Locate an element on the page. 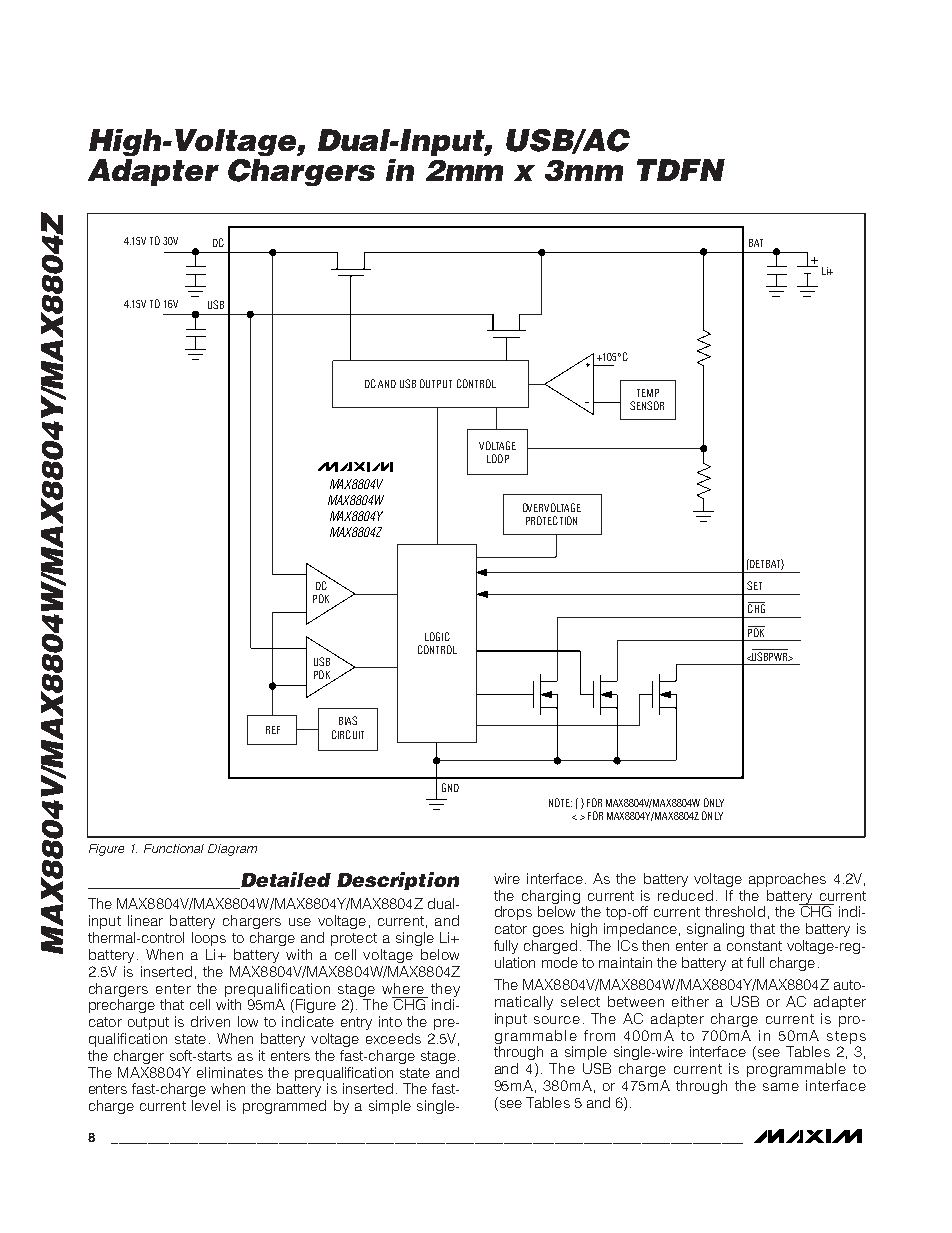 This document has height=1233, width=952. GND is located at coordinates (450, 787).
